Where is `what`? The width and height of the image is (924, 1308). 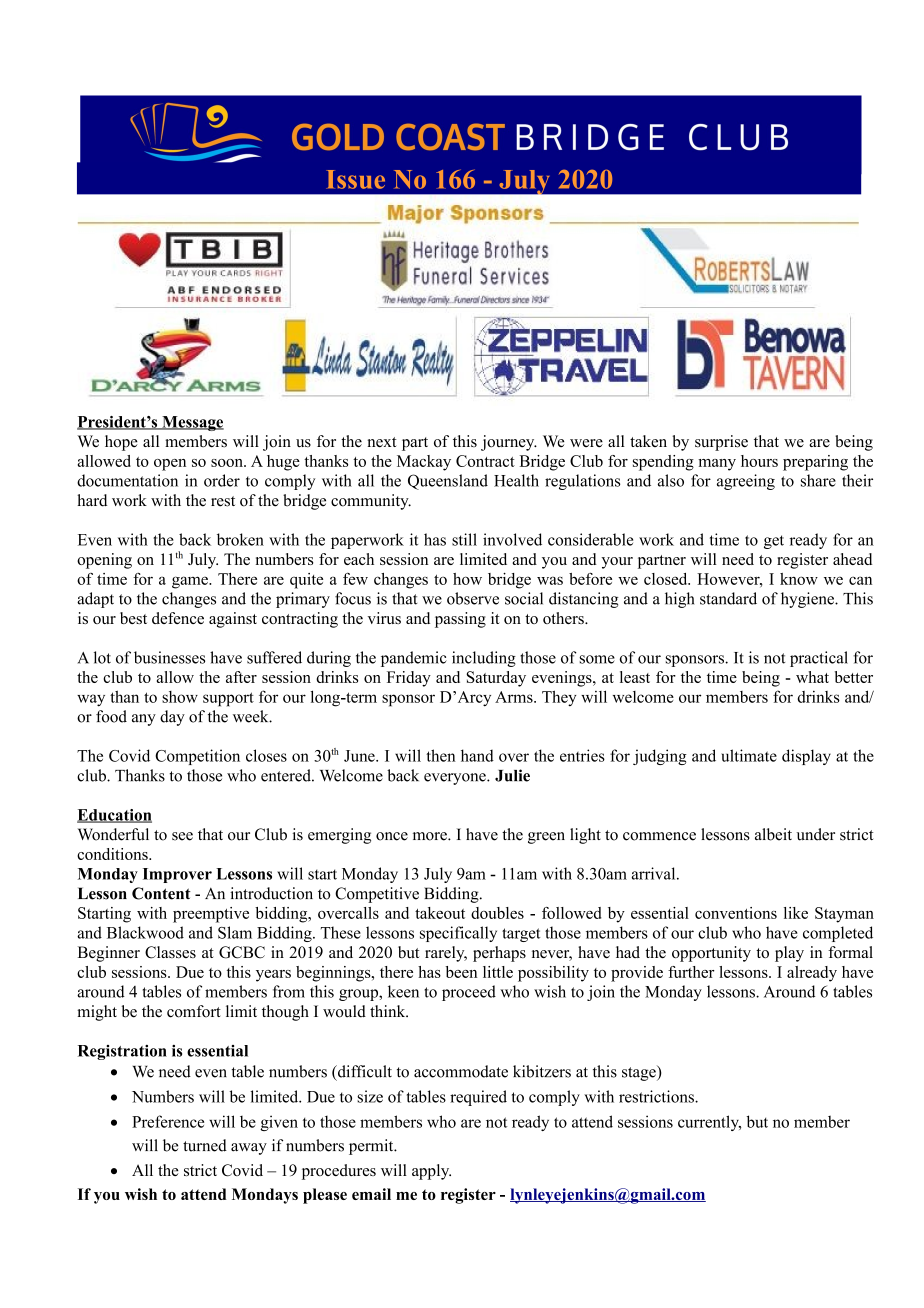
what is located at coordinates (812, 677).
